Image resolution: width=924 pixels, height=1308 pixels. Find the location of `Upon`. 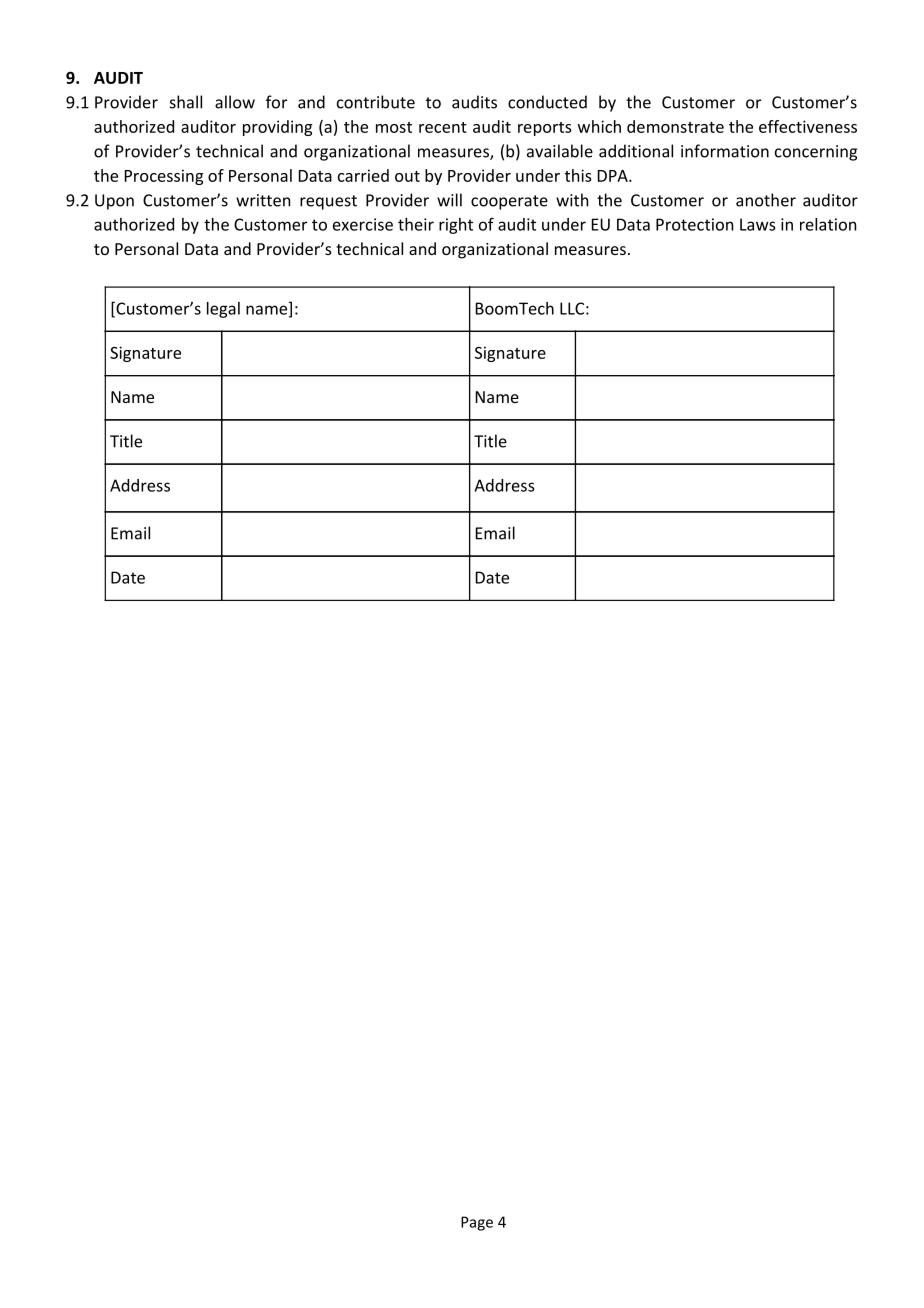

Upon is located at coordinates (114, 202).
